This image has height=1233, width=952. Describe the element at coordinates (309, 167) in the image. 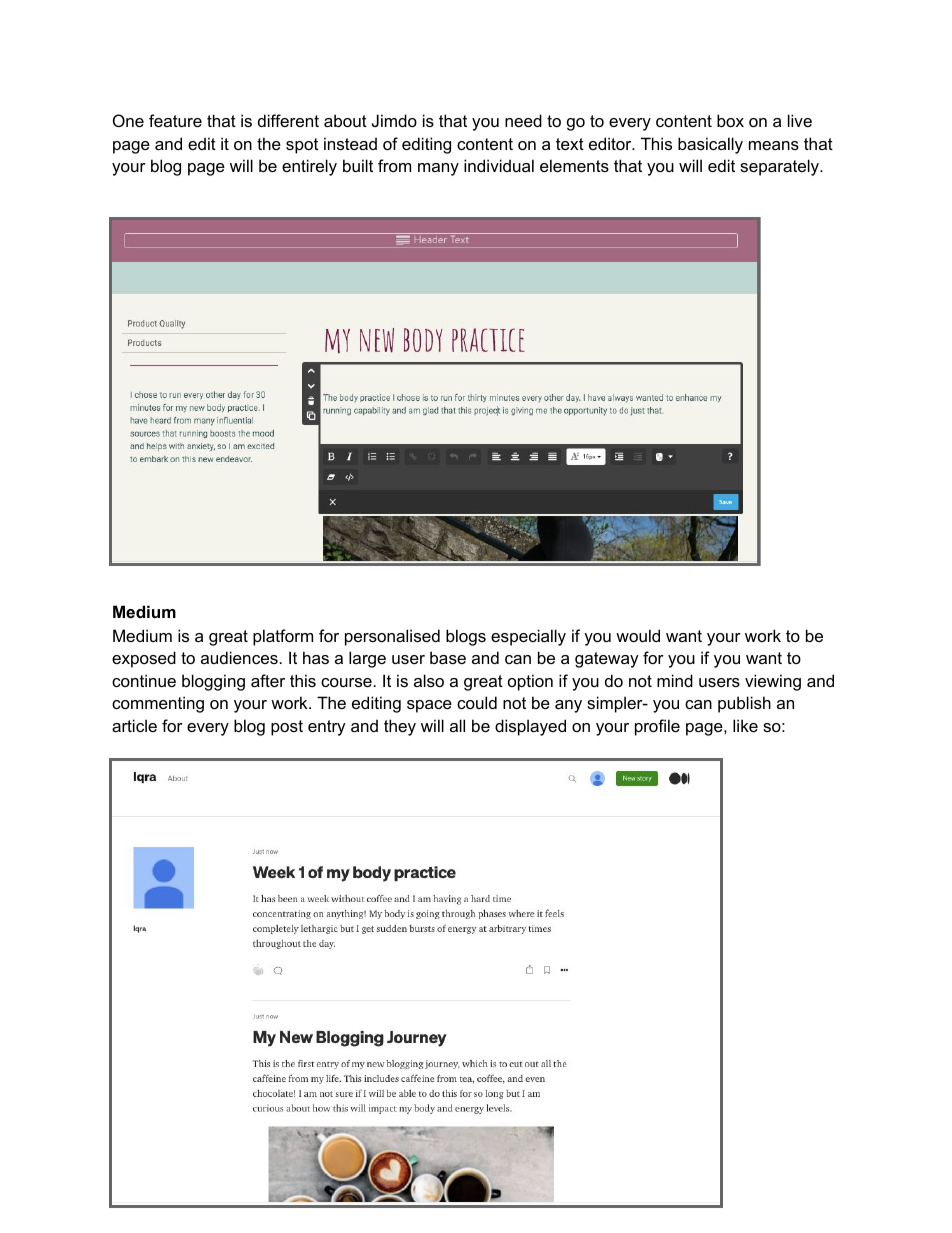

I see `entirely` at that location.
